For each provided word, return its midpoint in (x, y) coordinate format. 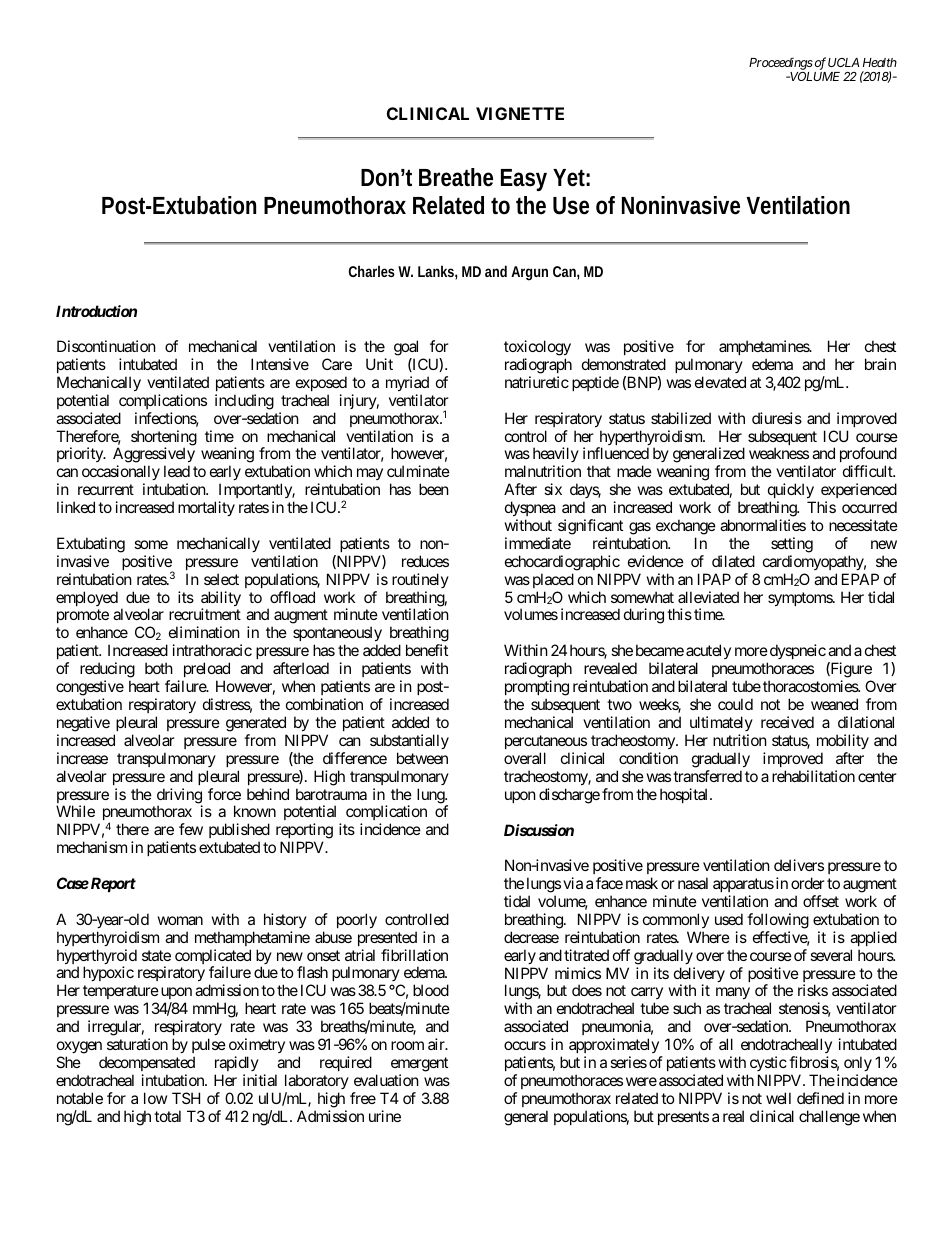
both (159, 668)
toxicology (537, 348)
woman (180, 920)
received (787, 722)
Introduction (96, 311)
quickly (792, 492)
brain (880, 364)
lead (177, 471)
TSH (186, 1098)
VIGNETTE (520, 113)
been (434, 489)
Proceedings (781, 64)
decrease (531, 937)
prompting (537, 688)
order (808, 883)
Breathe (456, 177)
